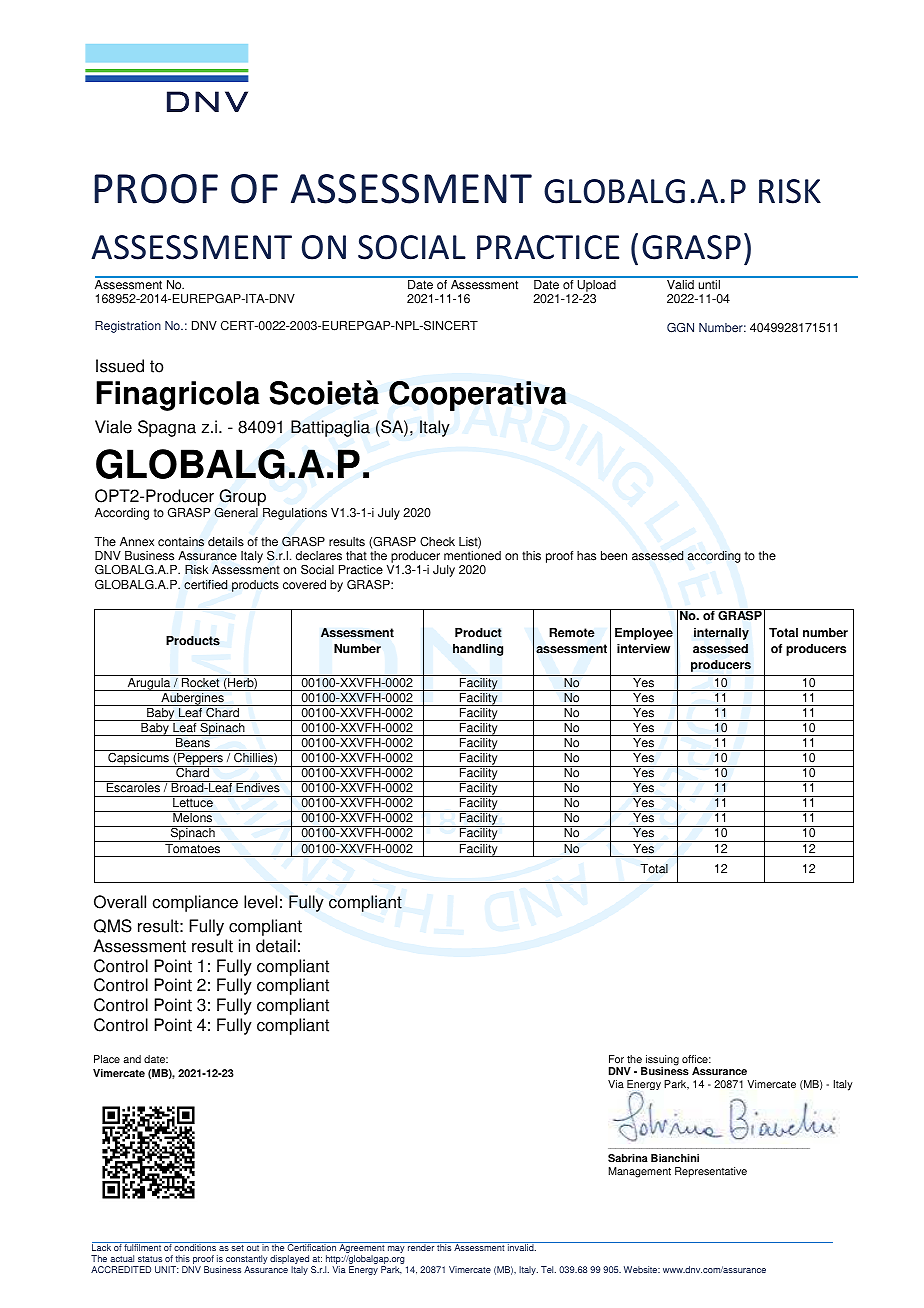  I want to click on status, so click(150, 1259).
